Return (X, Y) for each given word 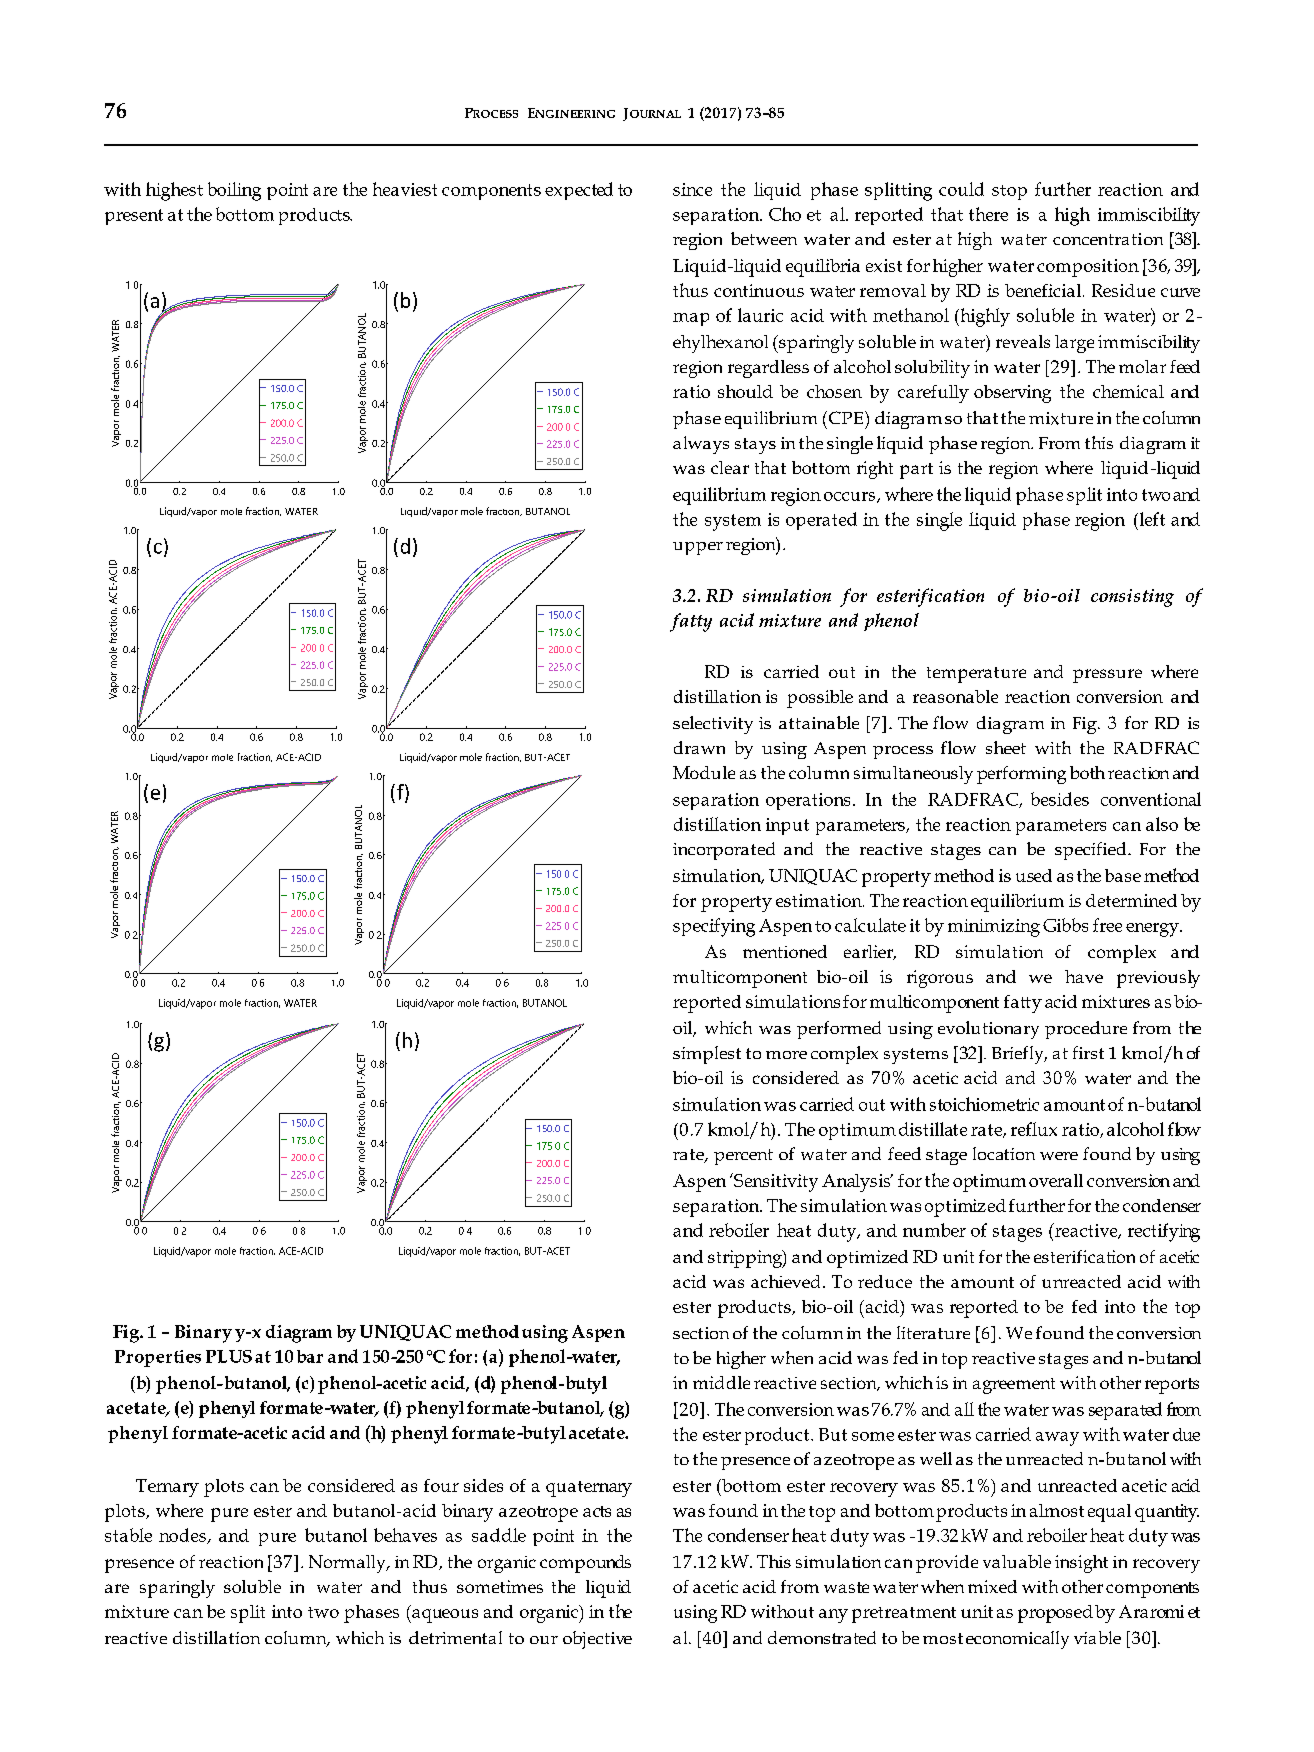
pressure (1107, 676)
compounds (585, 1564)
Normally (348, 1564)
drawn (699, 747)
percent (743, 1157)
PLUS (229, 1356)
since (692, 189)
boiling (234, 191)
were (1059, 1156)
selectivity (713, 725)
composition (1088, 268)
